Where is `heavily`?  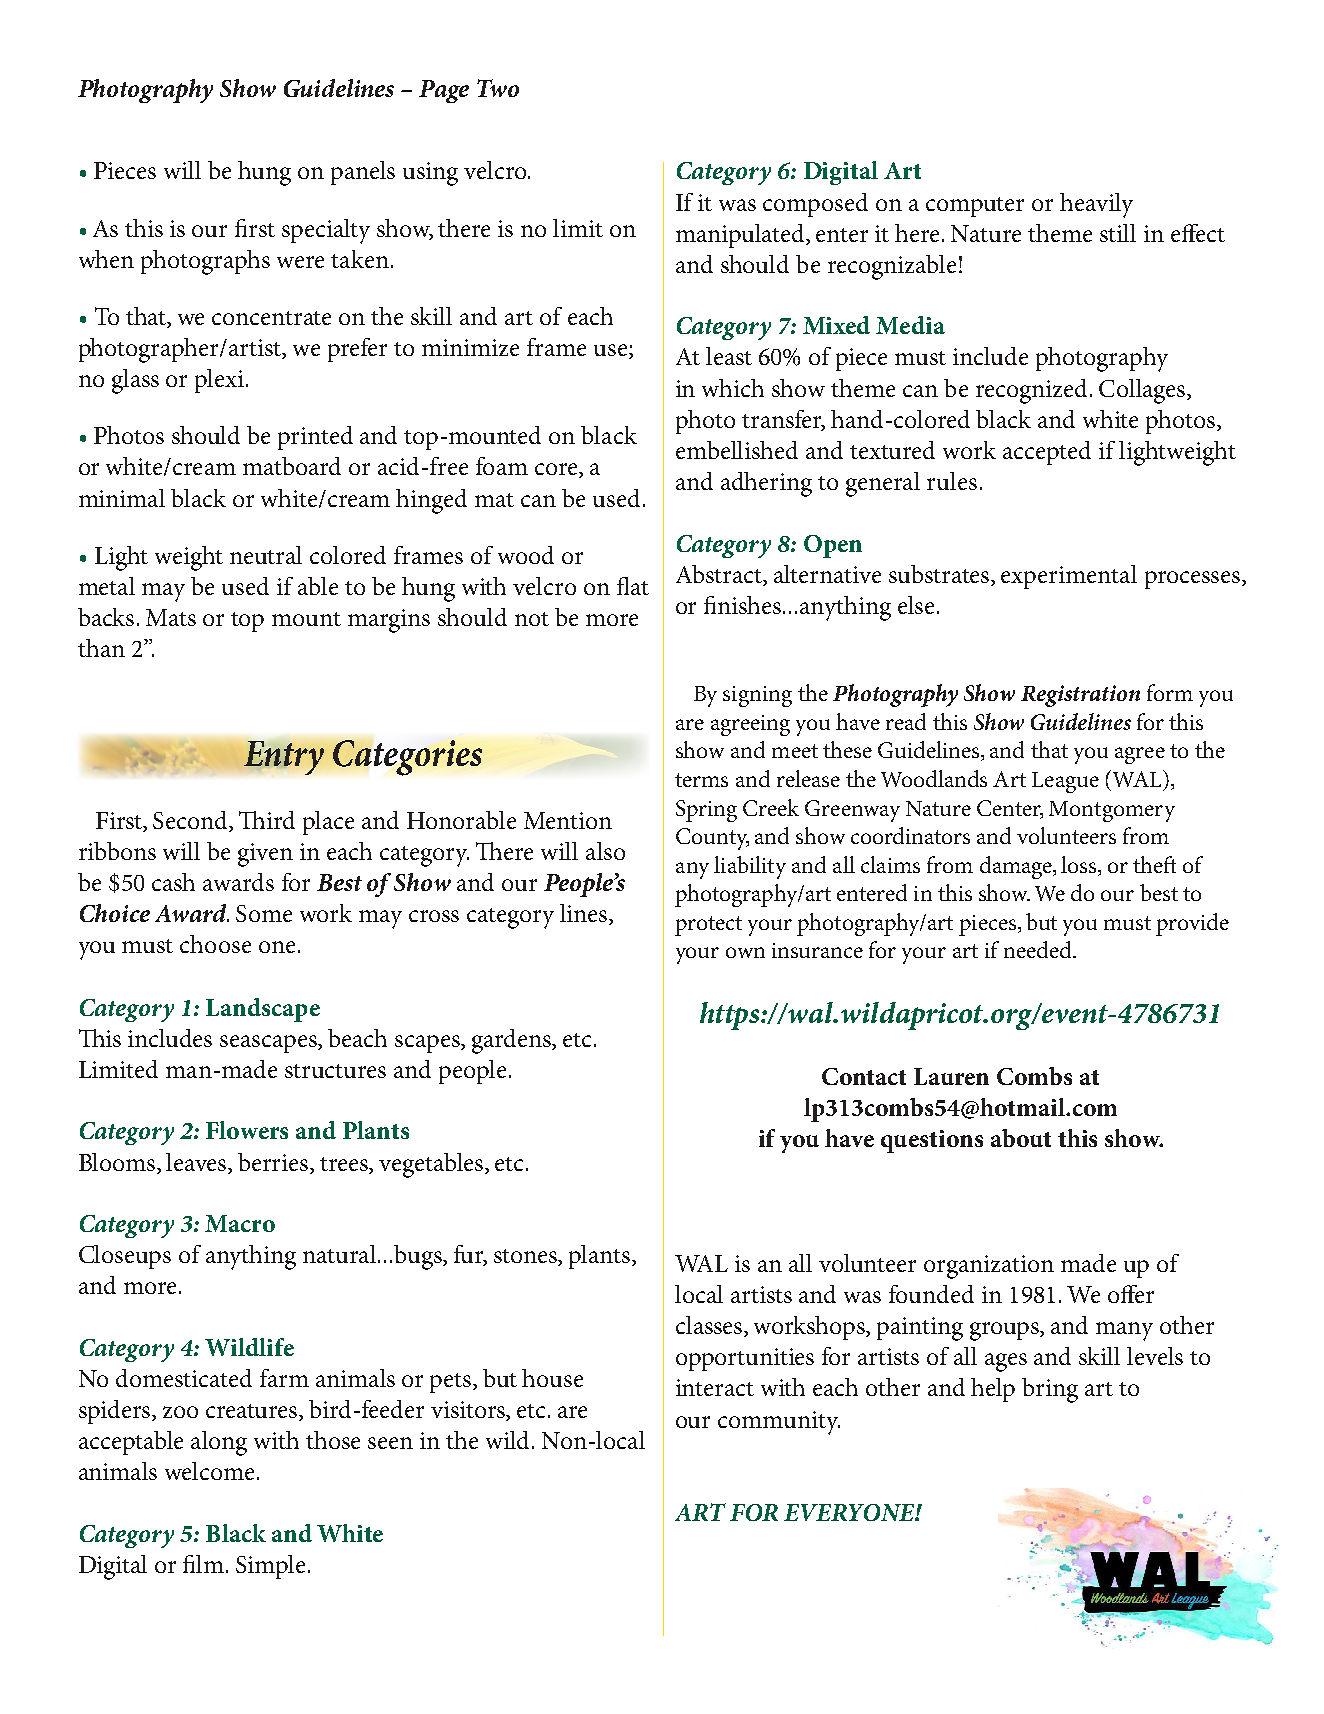 heavily is located at coordinates (1096, 205).
